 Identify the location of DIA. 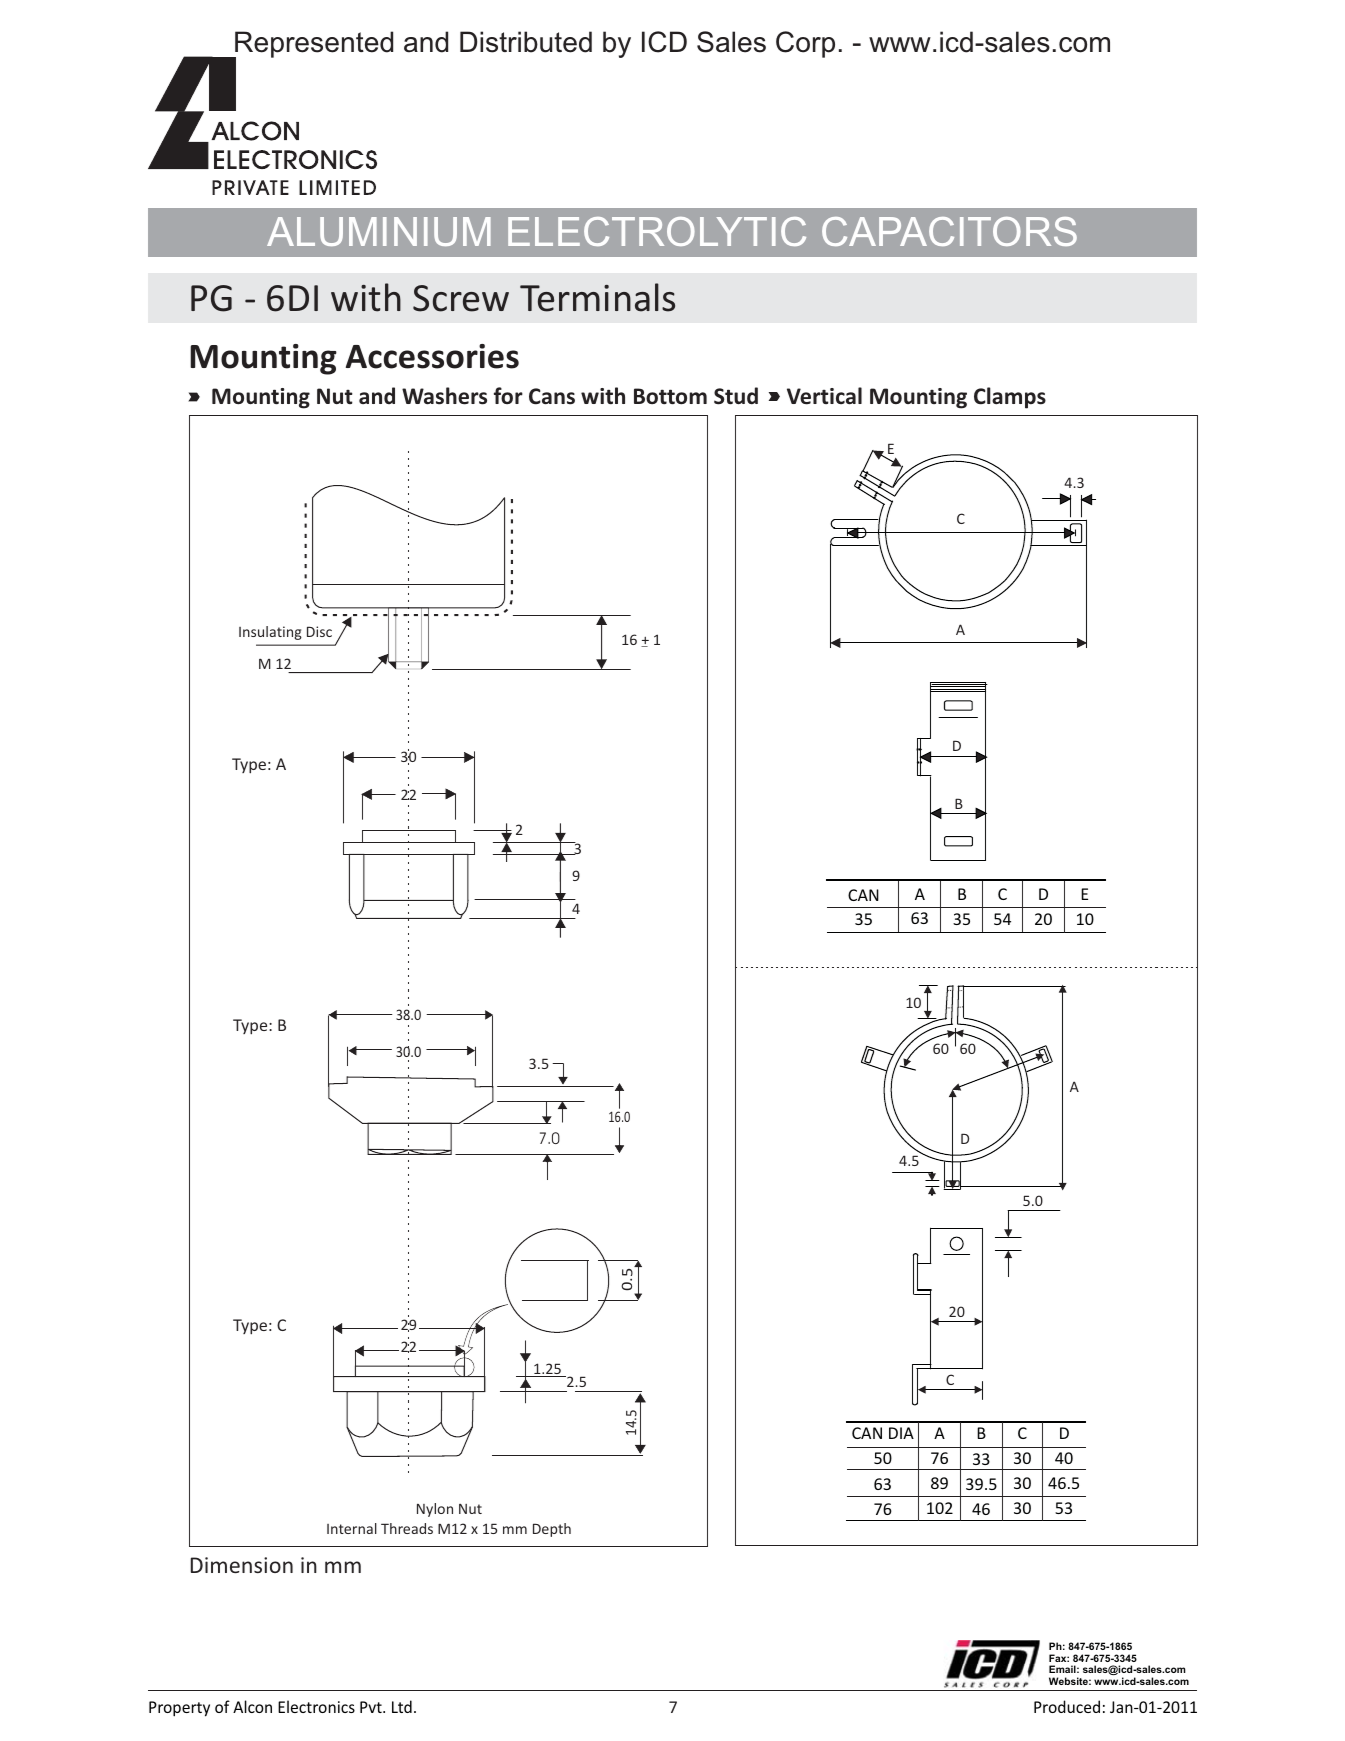
(901, 1433).
